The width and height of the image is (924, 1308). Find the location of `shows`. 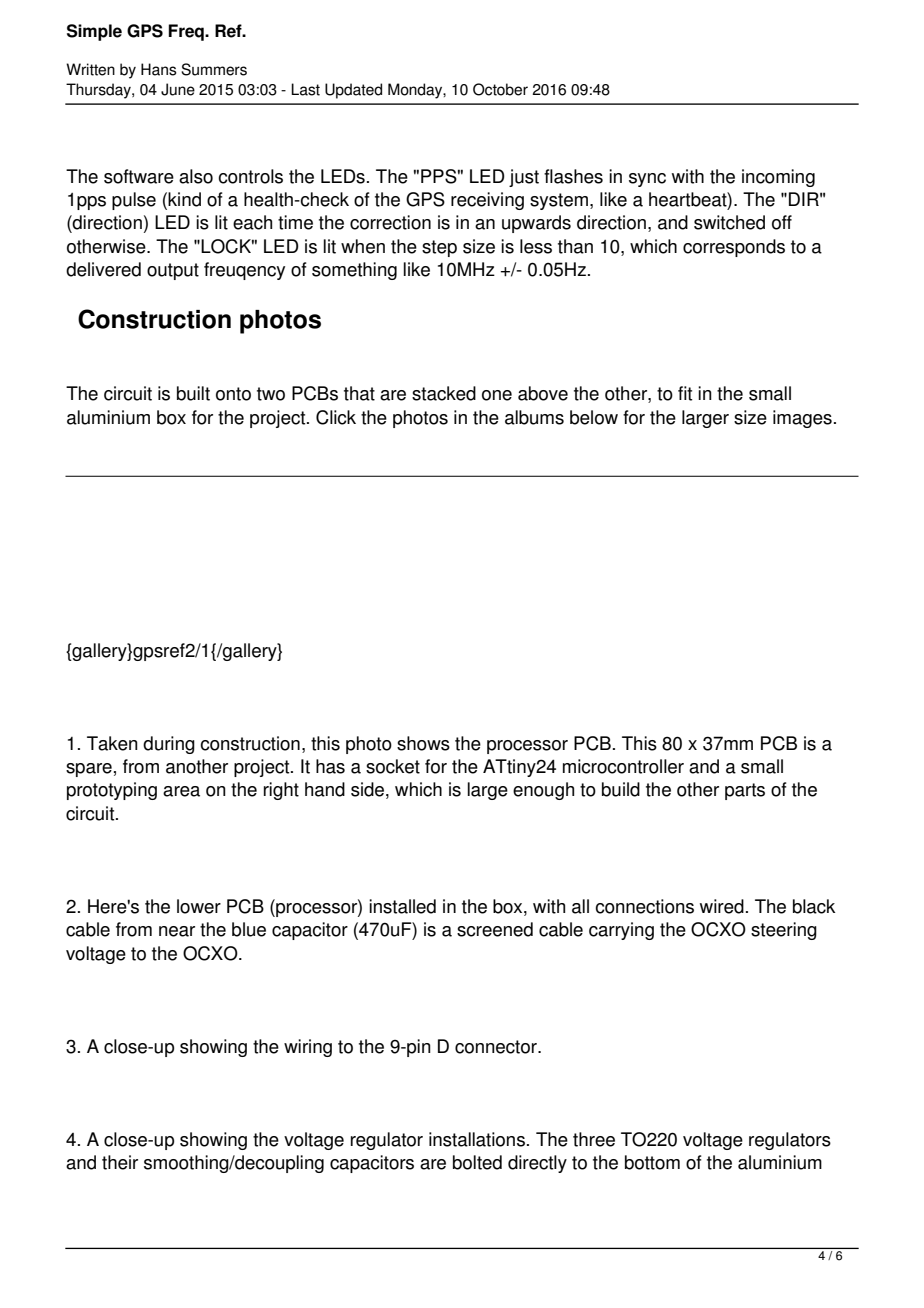

shows is located at coordinates (423, 743).
